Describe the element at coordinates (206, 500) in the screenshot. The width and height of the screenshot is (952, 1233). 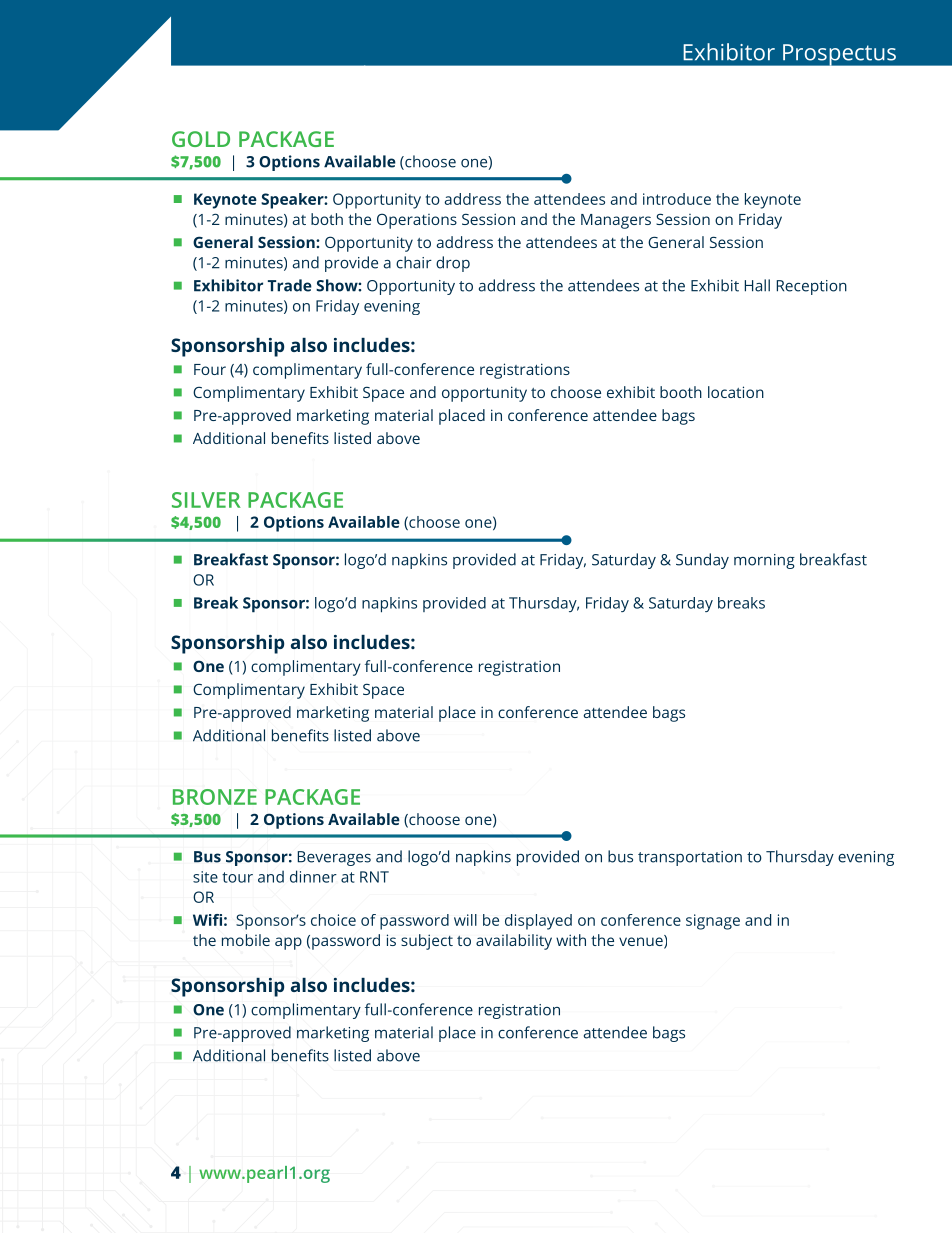
I see `SILVER` at that location.
